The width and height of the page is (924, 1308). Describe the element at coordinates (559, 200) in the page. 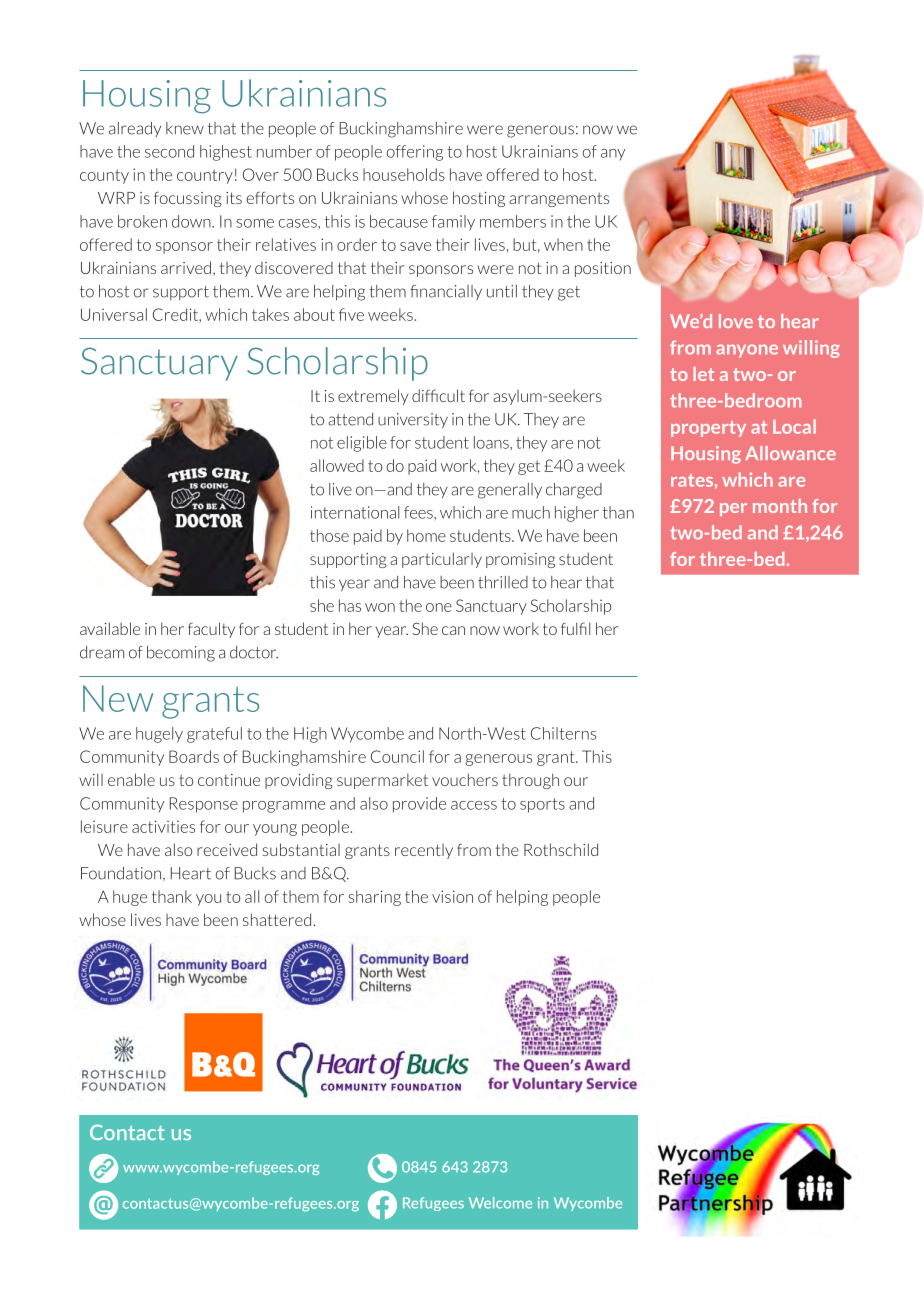

I see `arrangements` at that location.
